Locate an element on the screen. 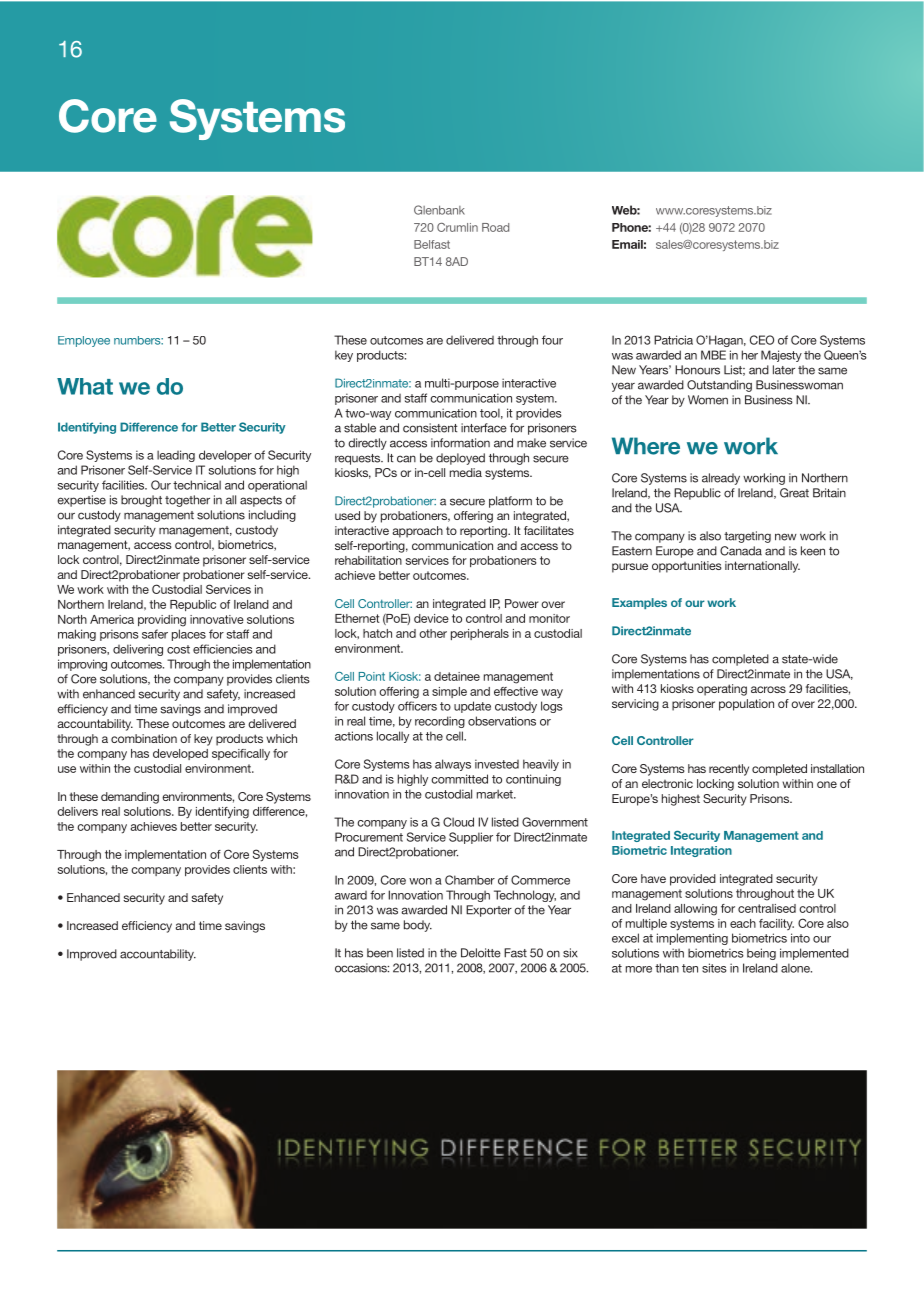 The width and height of the screenshot is (924, 1308). being is located at coordinates (761, 954).
